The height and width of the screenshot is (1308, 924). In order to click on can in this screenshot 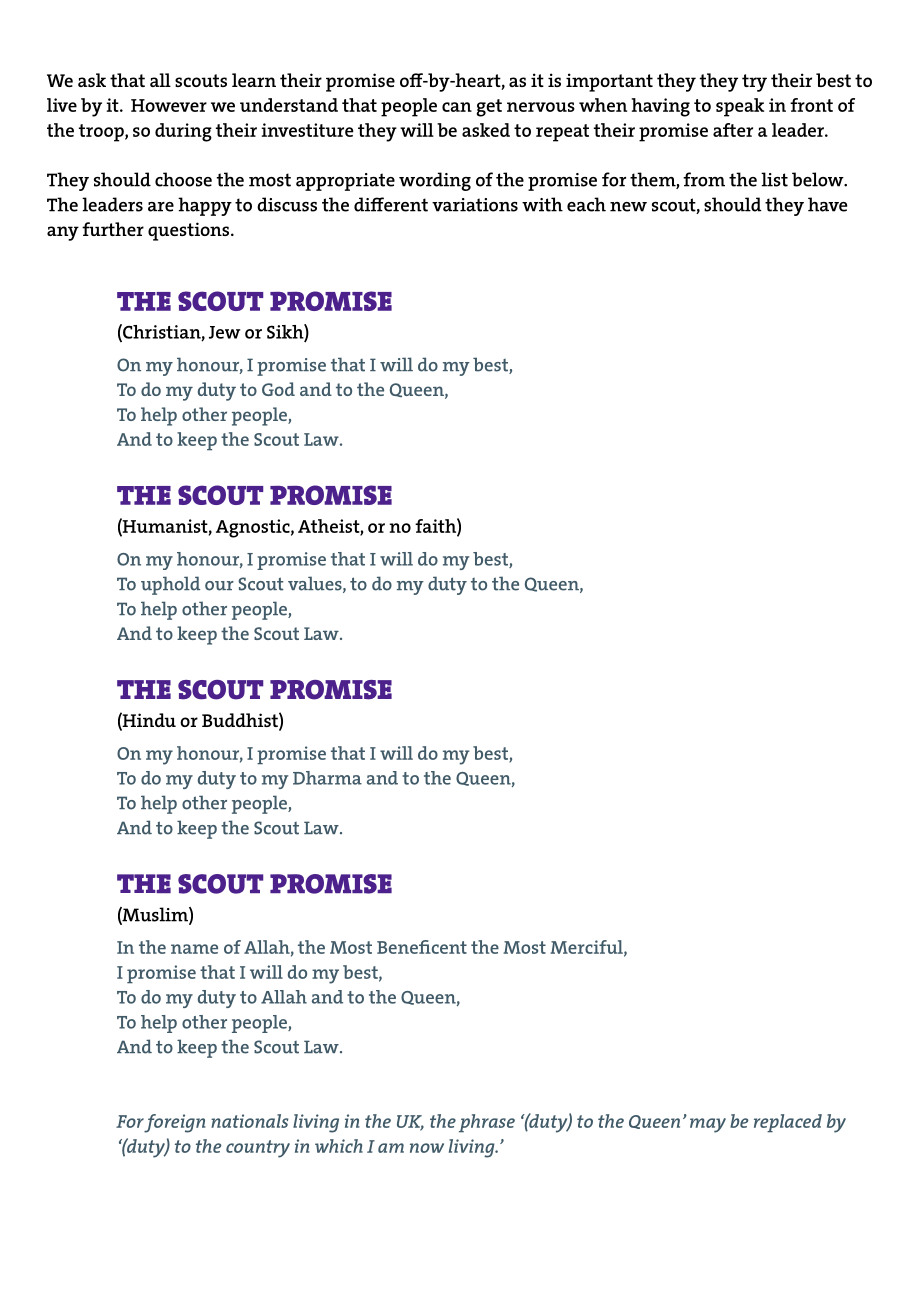, I will do `click(457, 107)`.
